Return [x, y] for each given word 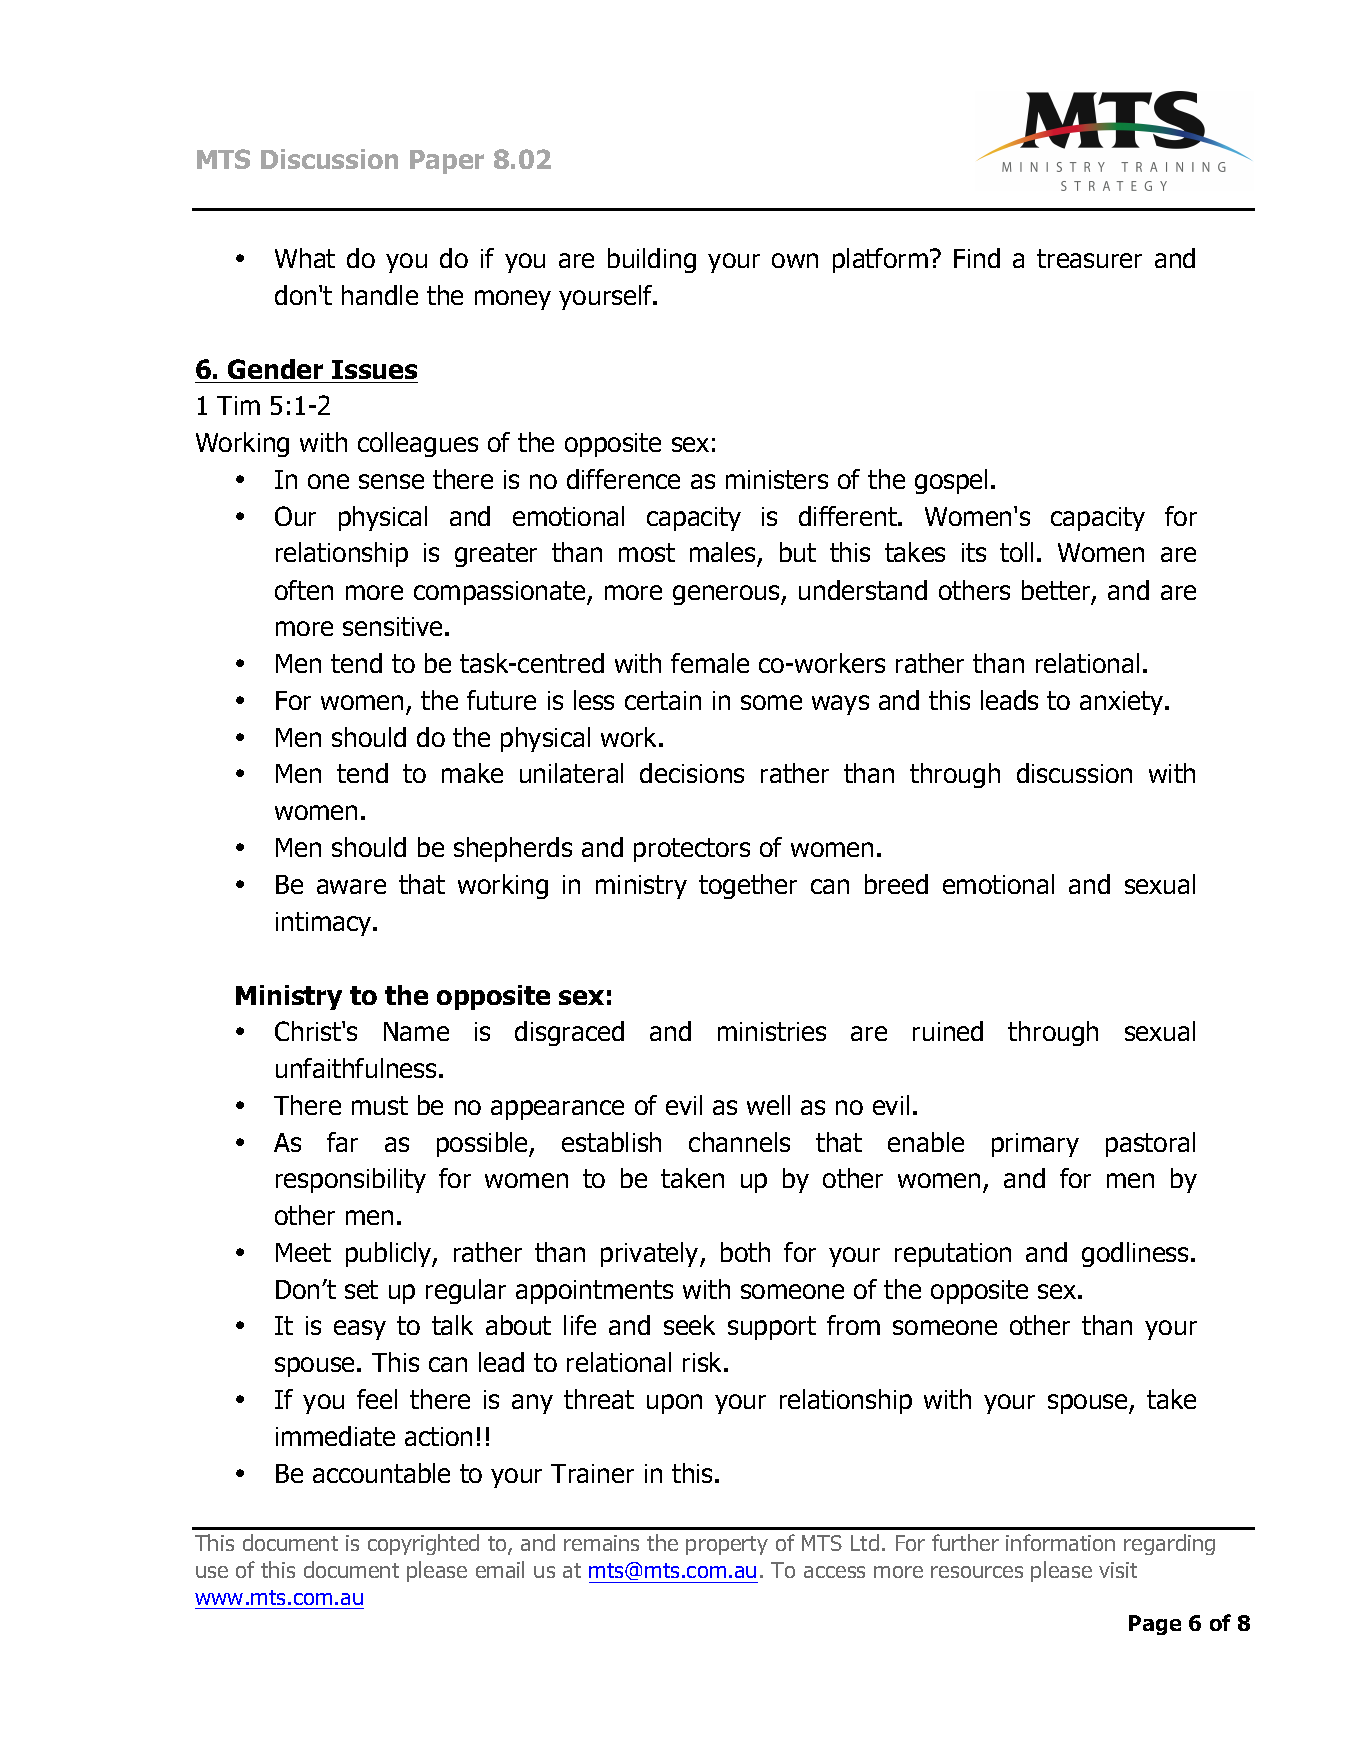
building [652, 260]
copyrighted [423, 1544]
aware [351, 886]
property [727, 1545]
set [361, 1289]
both [745, 1252]
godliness [1137, 1254]
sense [391, 481]
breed [896, 884]
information [1060, 1542]
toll [1016, 552]
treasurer [1089, 258]
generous [727, 595]
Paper [447, 162]
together [748, 886]
